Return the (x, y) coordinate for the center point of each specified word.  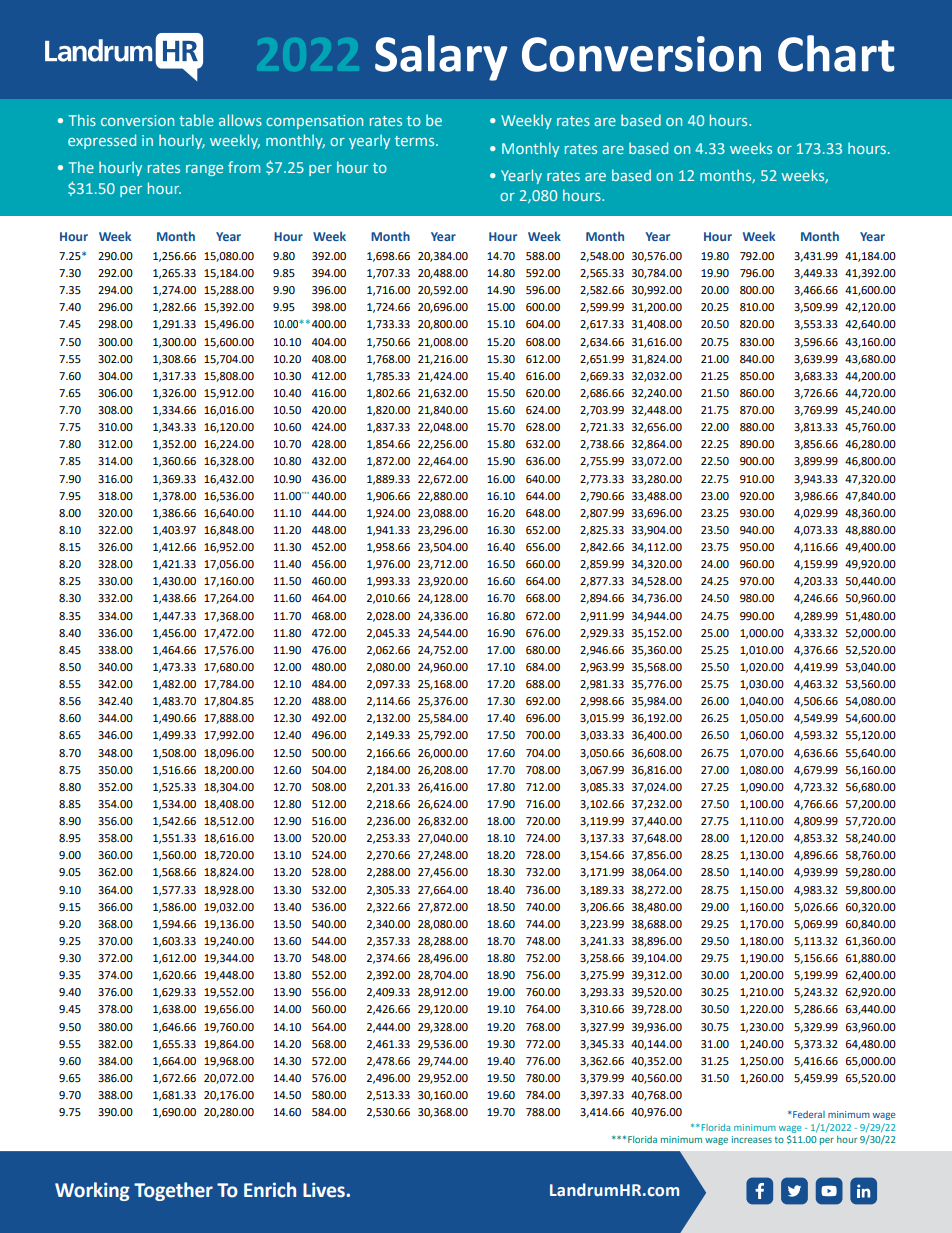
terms (416, 141)
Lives (325, 1190)
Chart (836, 53)
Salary (441, 58)
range (204, 170)
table (196, 120)
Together (173, 1191)
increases (752, 1139)
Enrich (270, 1190)
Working (92, 1191)
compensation (314, 122)
